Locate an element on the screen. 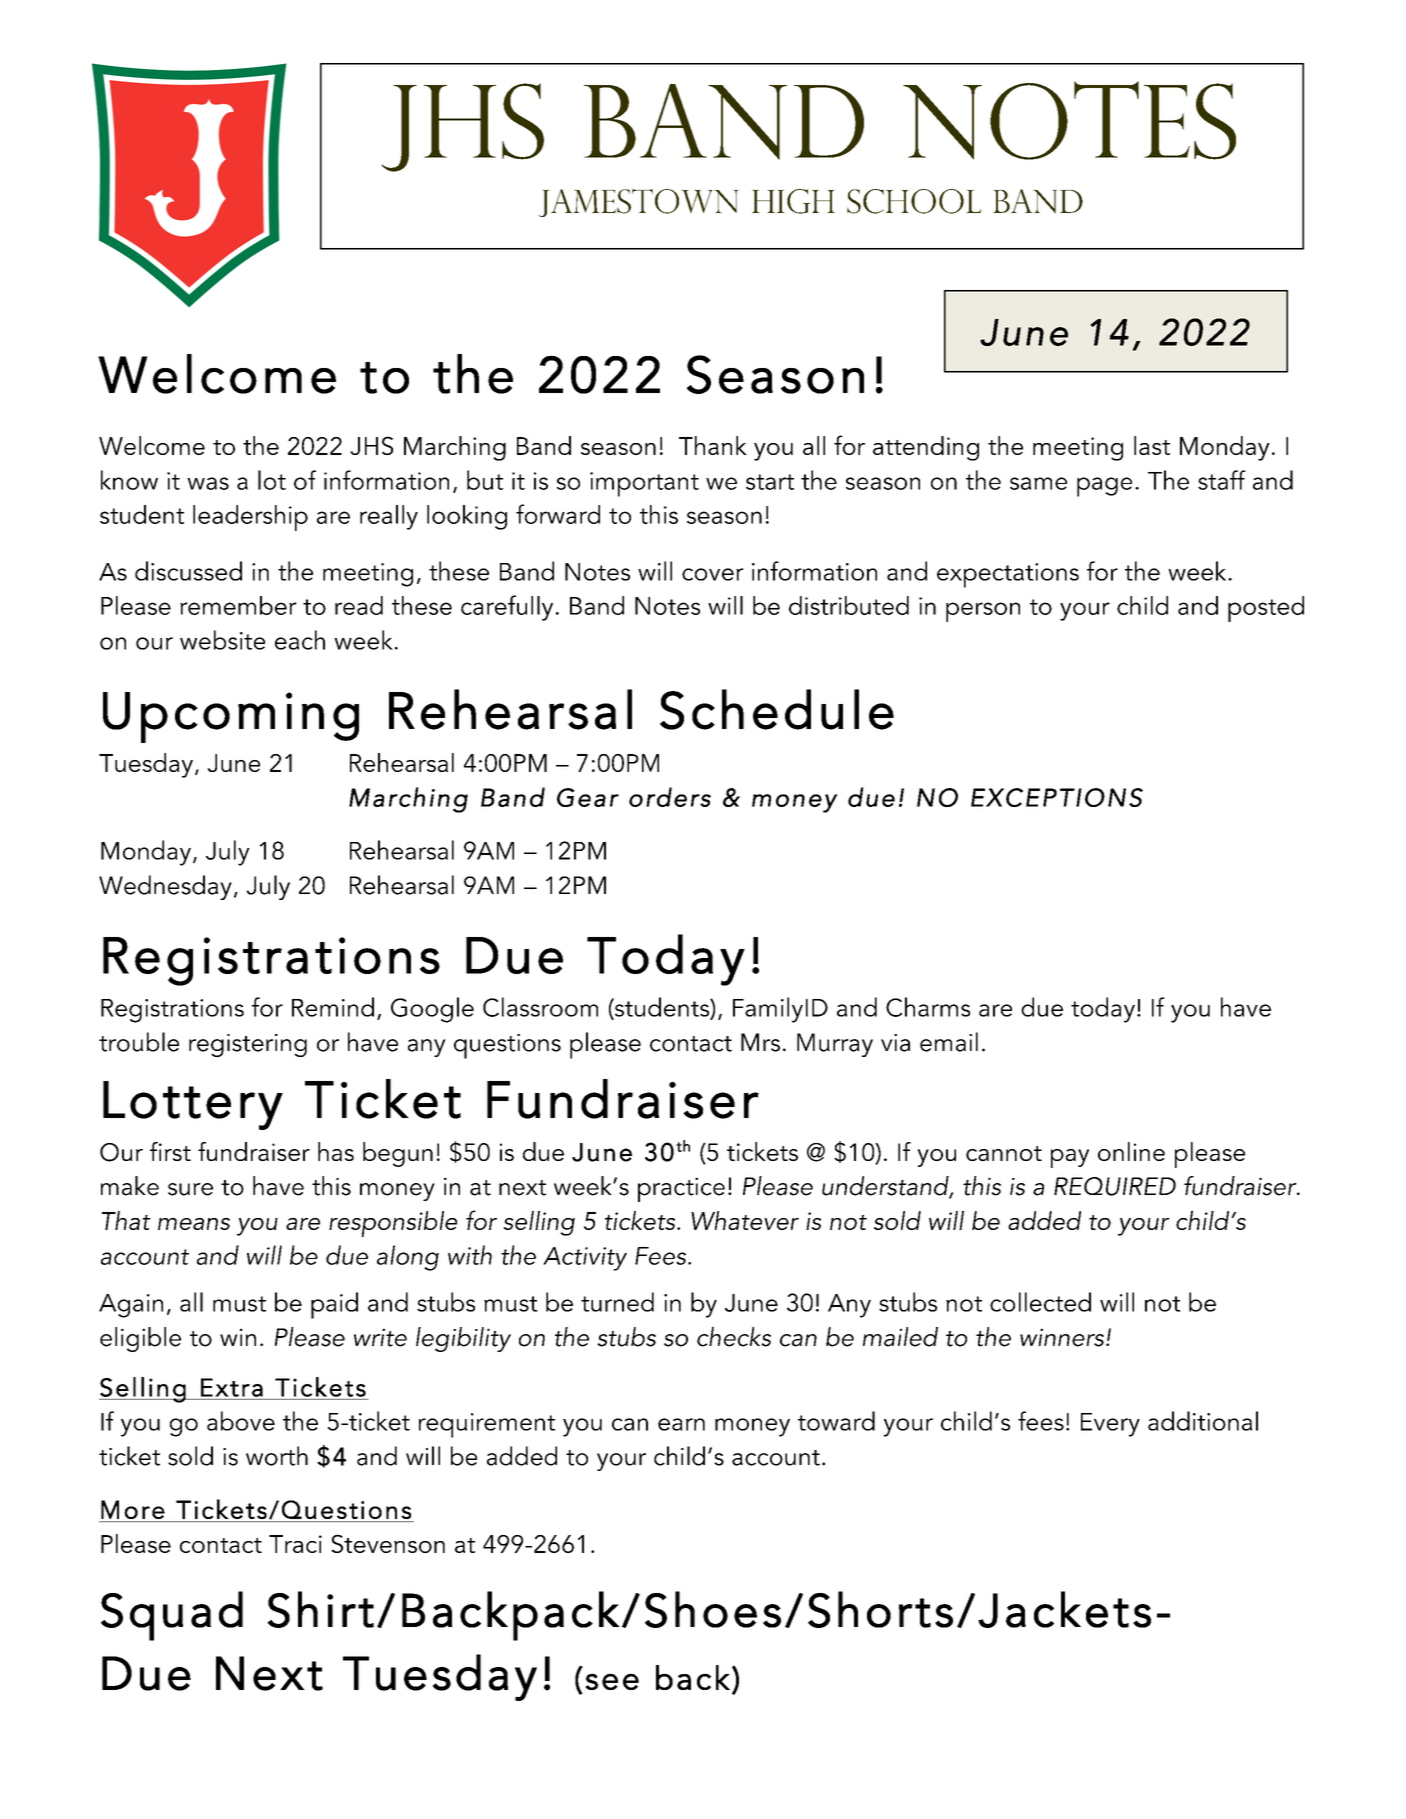 The width and height of the screenshot is (1406, 1819). see is located at coordinates (612, 1681).
